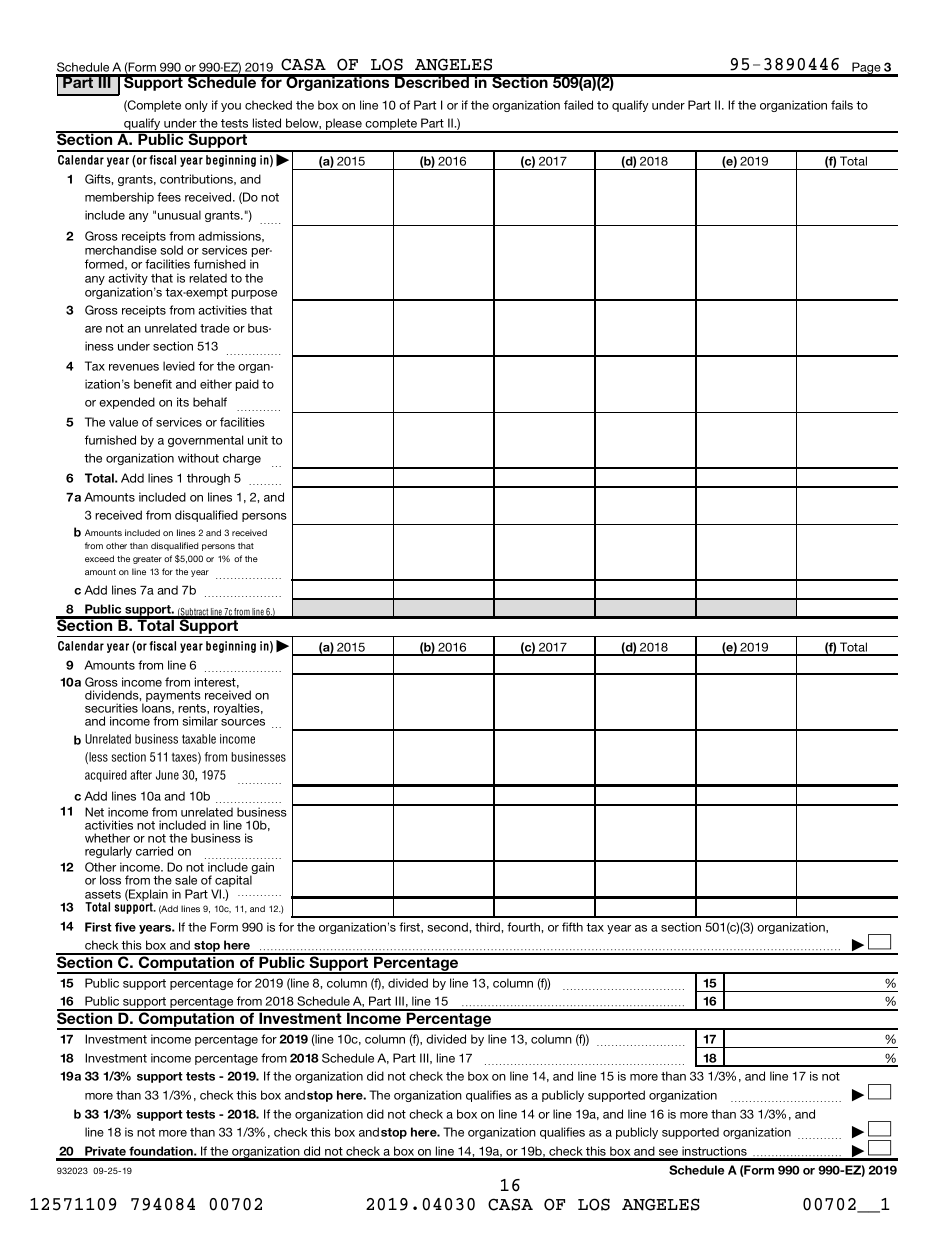  What do you see at coordinates (247, 385) in the page?
I see `paid` at bounding box center [247, 385].
